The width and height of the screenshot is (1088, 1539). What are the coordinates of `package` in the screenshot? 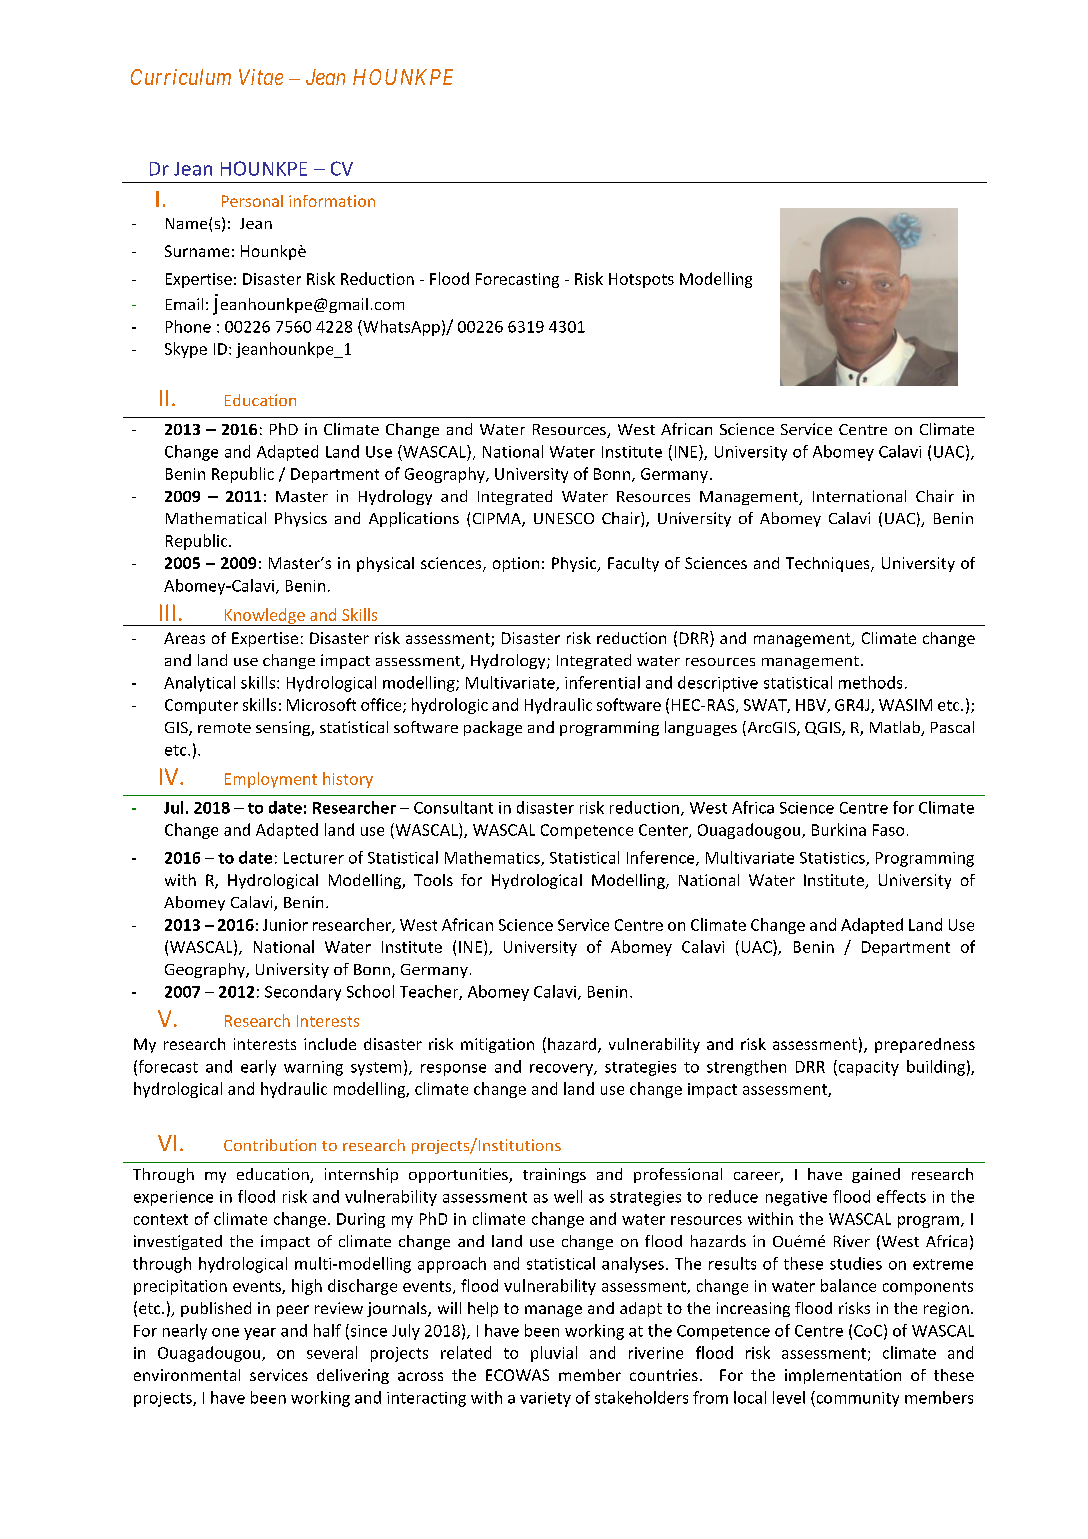 It's located at (493, 728).
